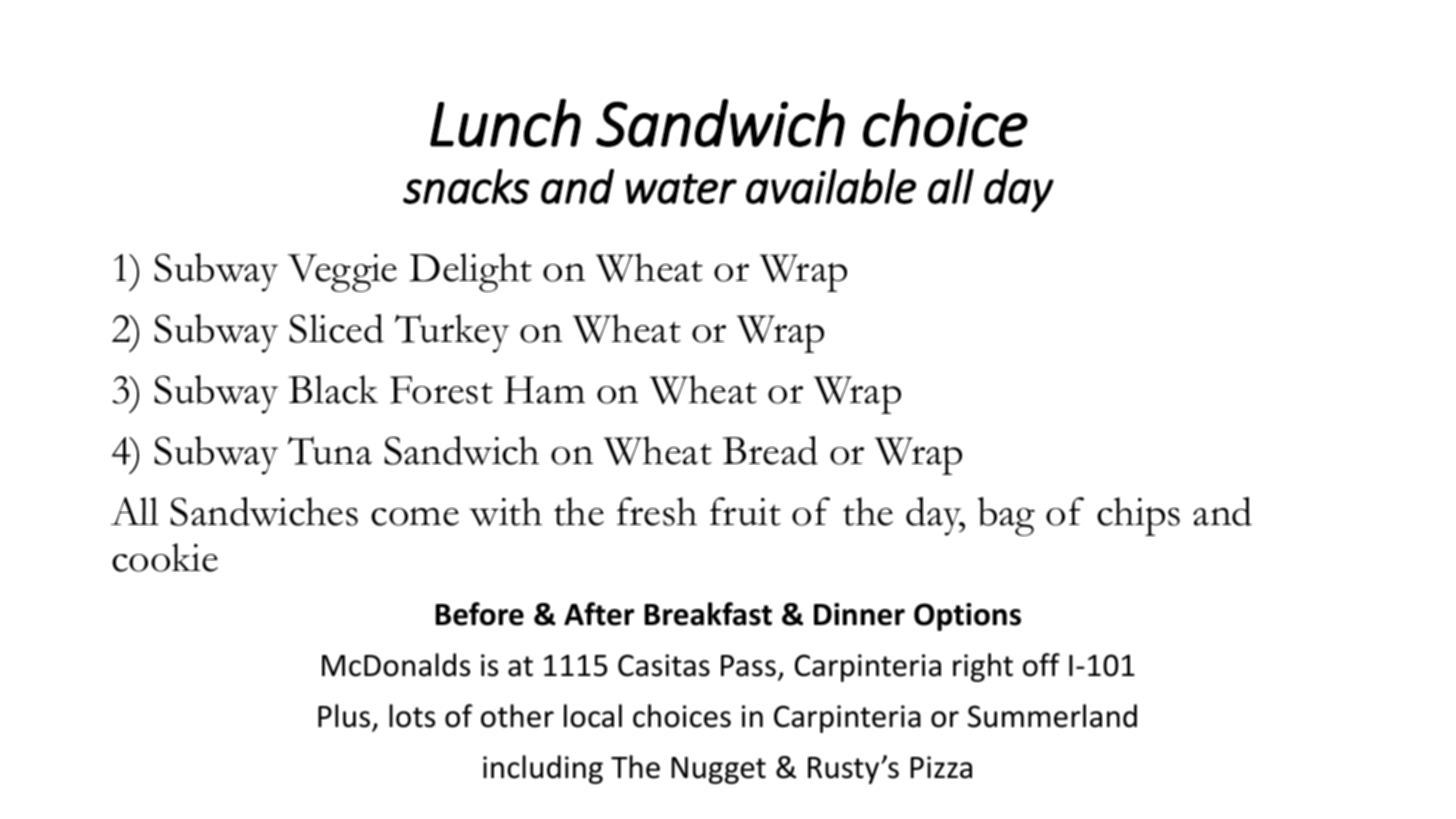  What do you see at coordinates (718, 770) in the screenshot?
I see `Nugget` at bounding box center [718, 770].
